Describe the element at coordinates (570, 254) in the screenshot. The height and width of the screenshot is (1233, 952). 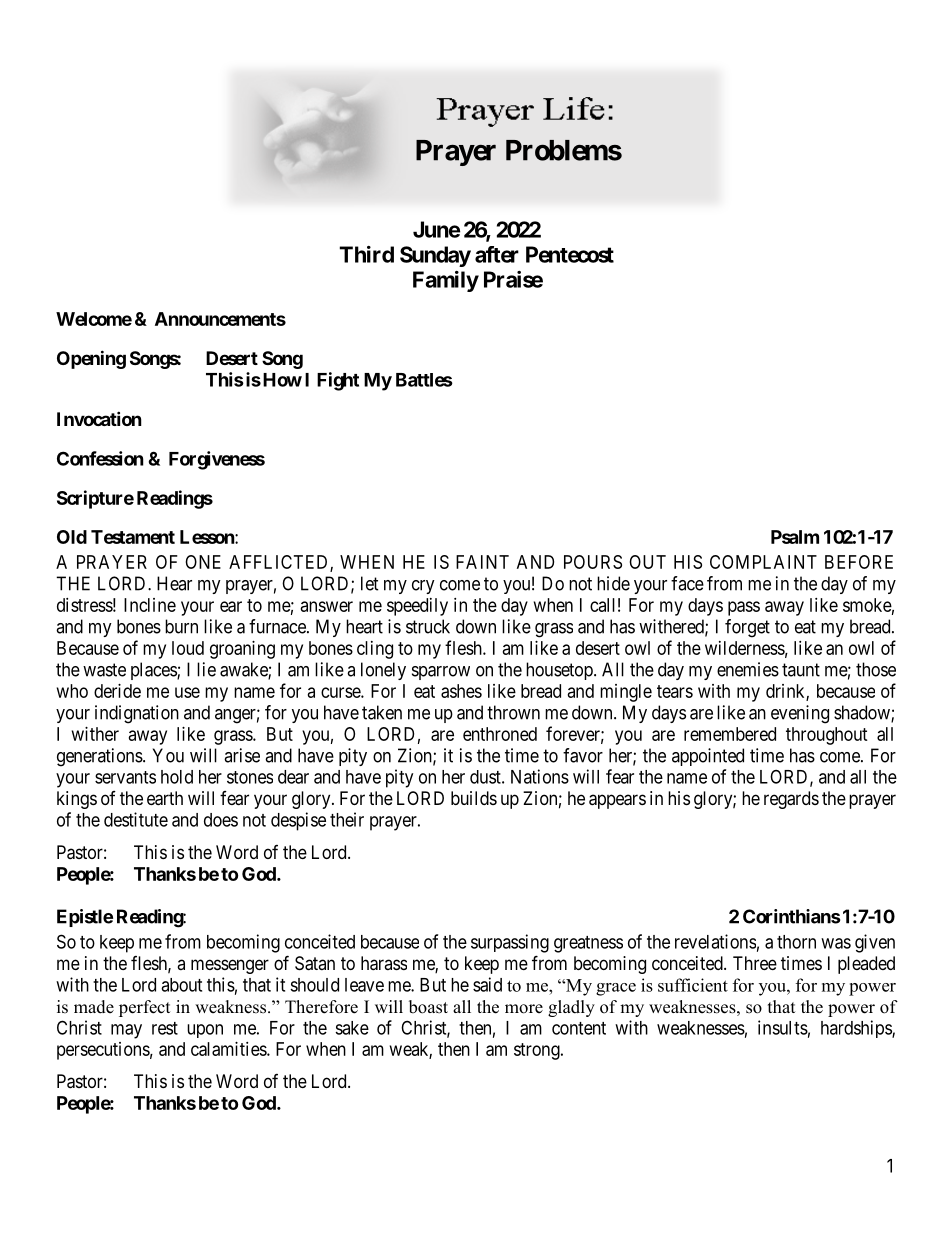
I see `Pentecost` at that location.
